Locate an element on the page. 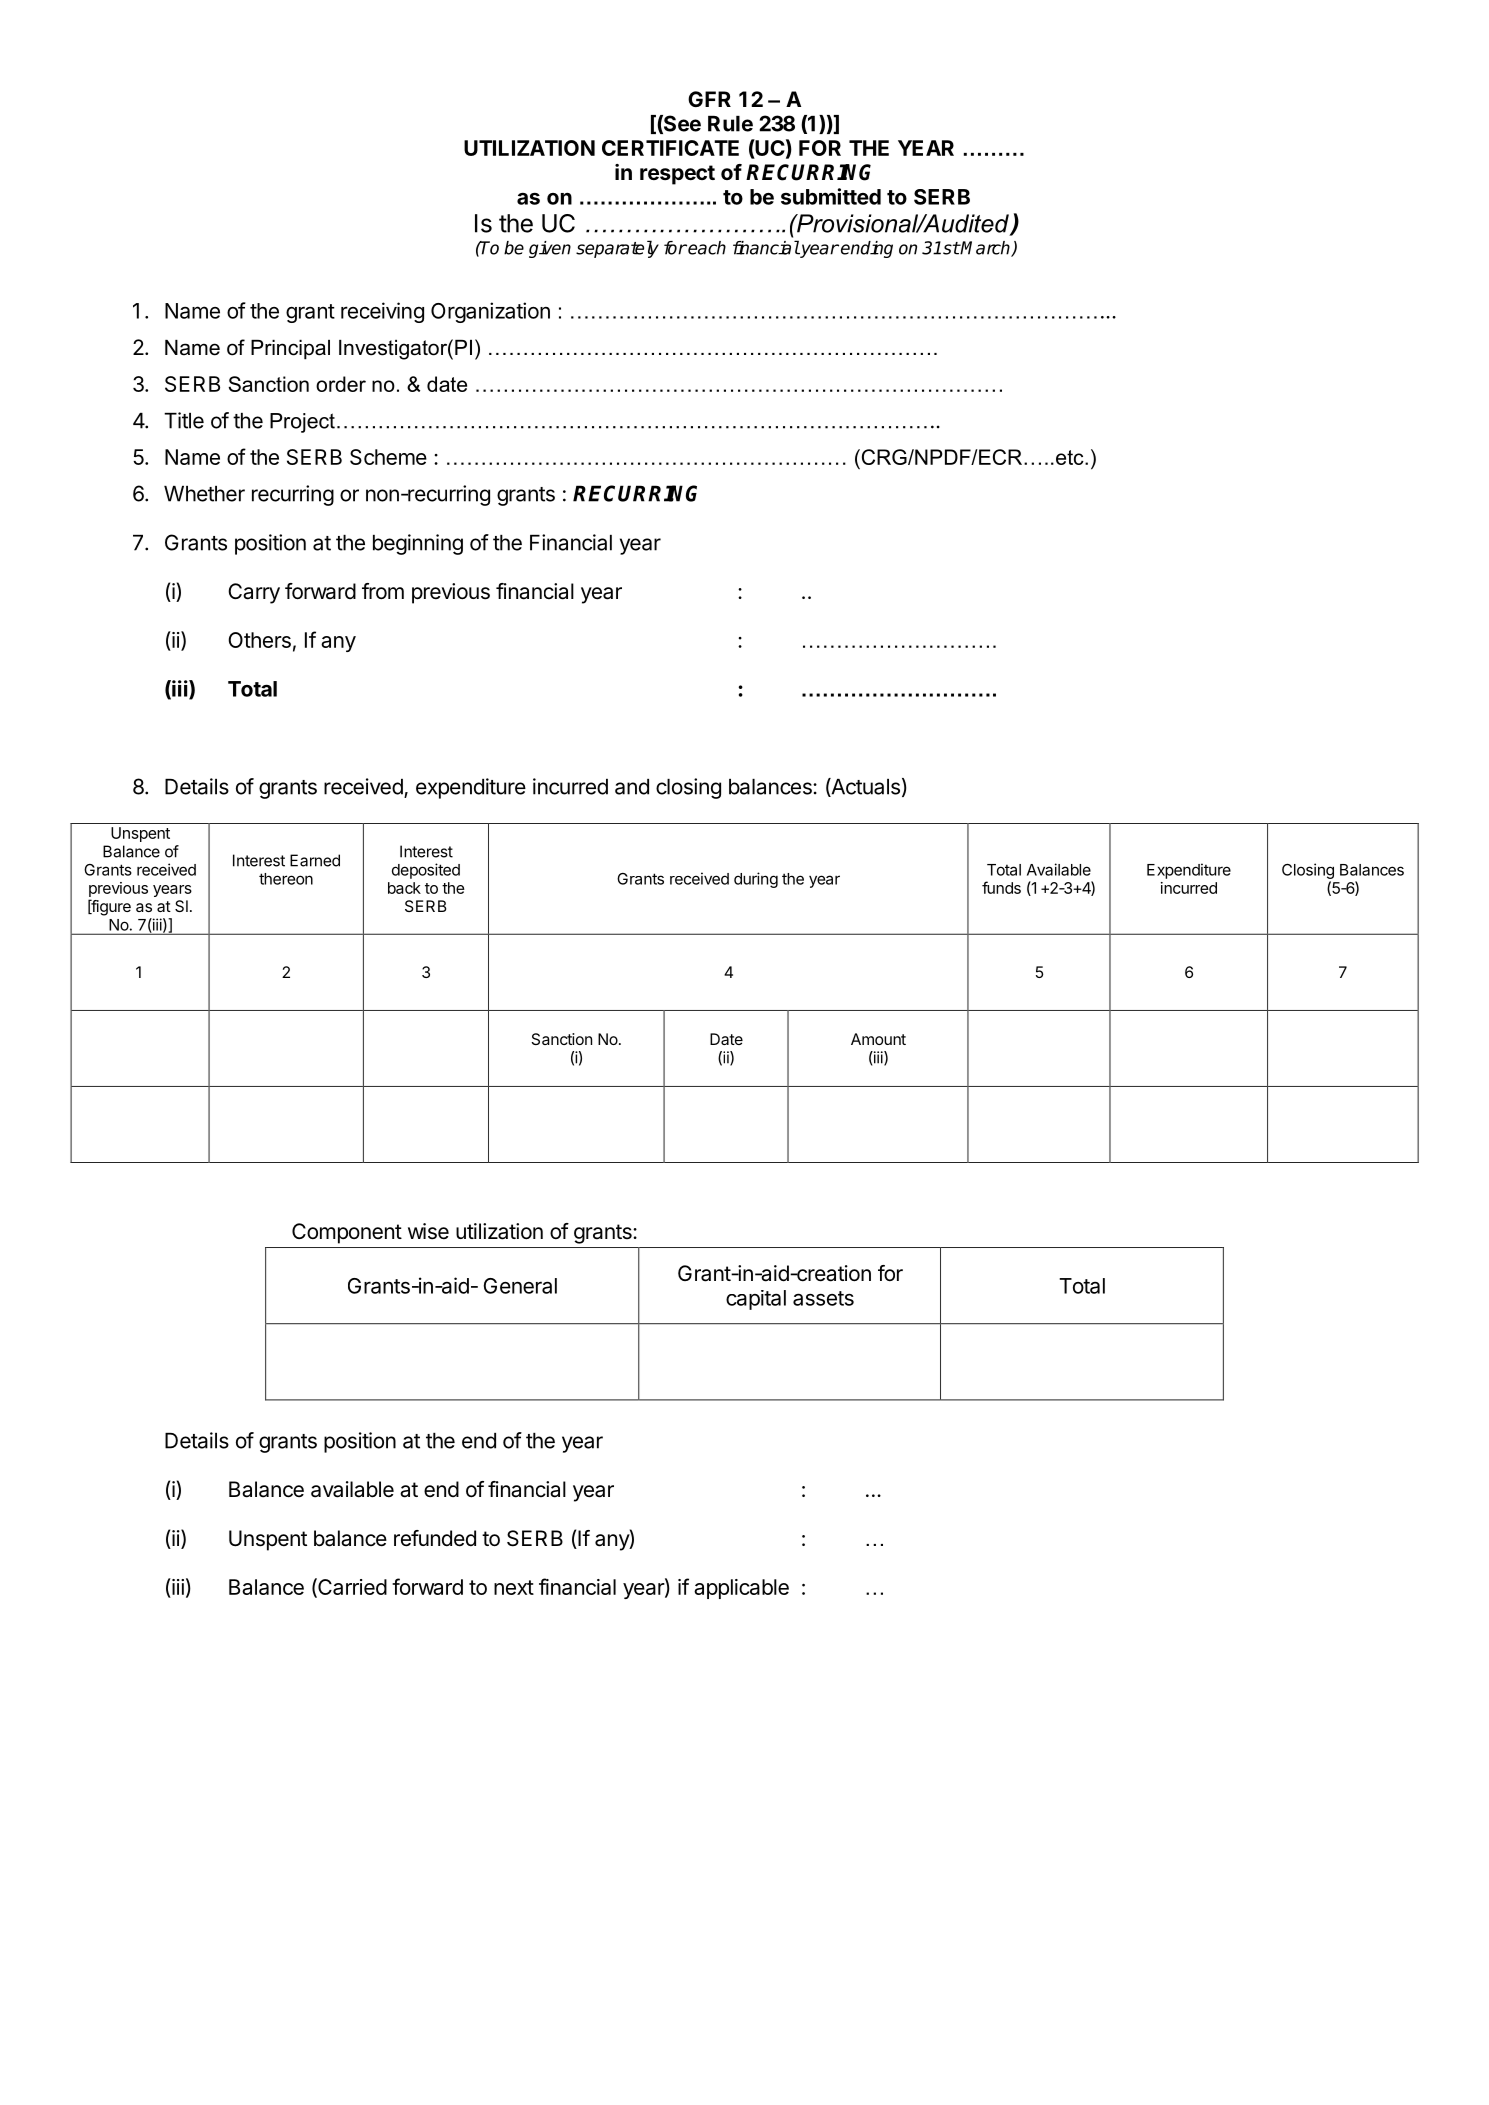 The image size is (1489, 2105). next is located at coordinates (514, 1587).
